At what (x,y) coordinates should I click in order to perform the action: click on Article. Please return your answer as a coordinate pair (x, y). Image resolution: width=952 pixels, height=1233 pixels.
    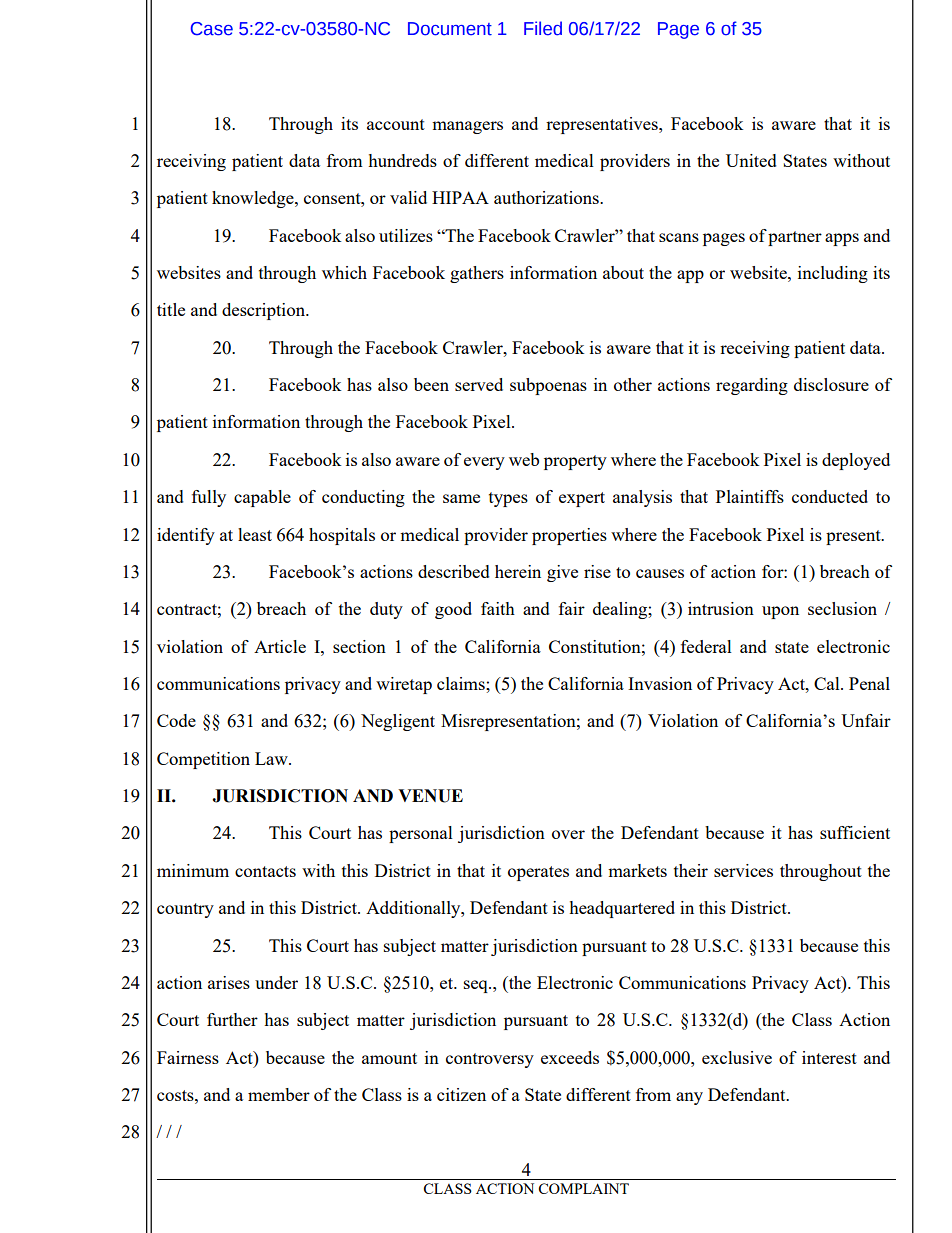
    Looking at the image, I should click on (280, 646).
